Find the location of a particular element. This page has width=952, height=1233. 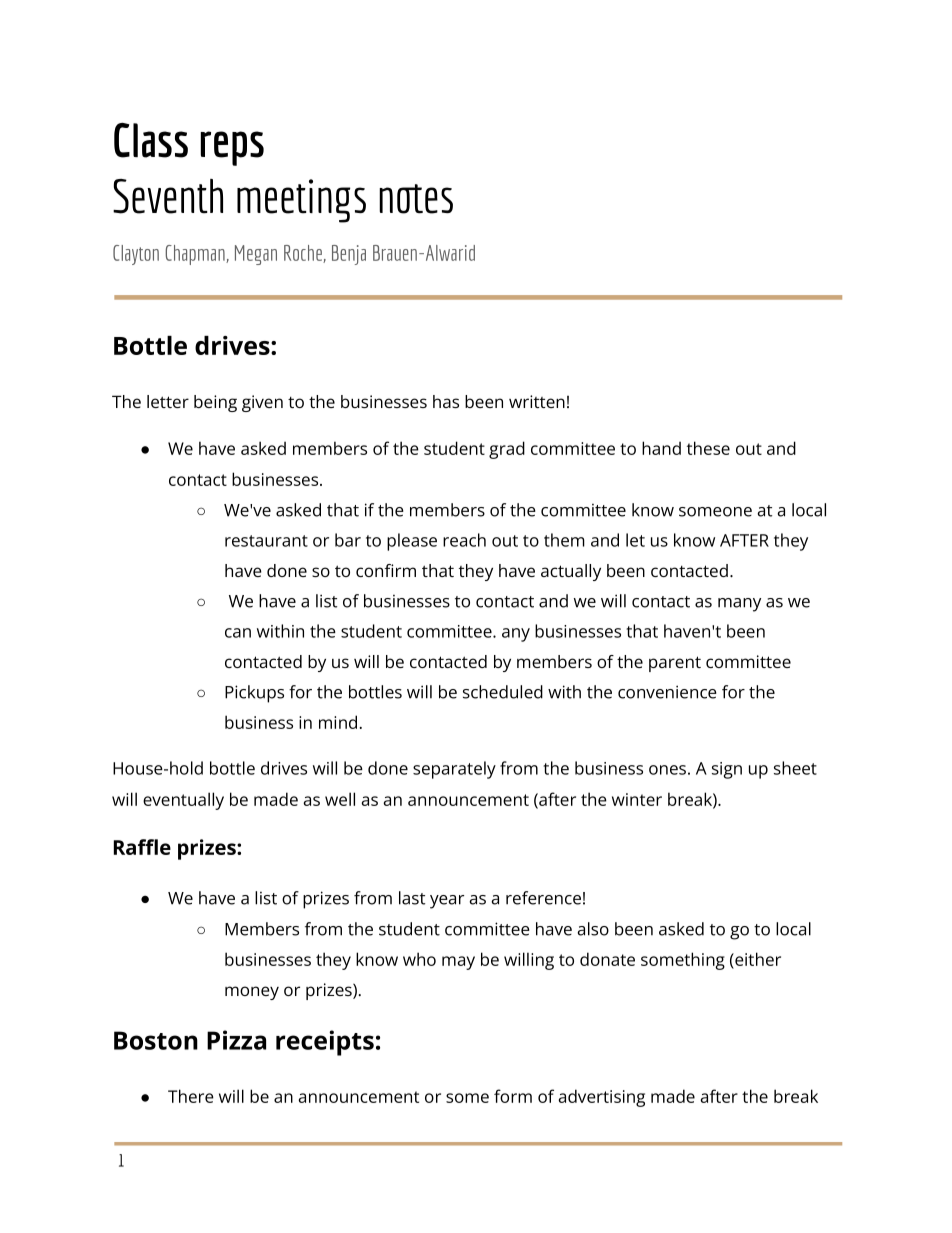

can is located at coordinates (238, 633).
